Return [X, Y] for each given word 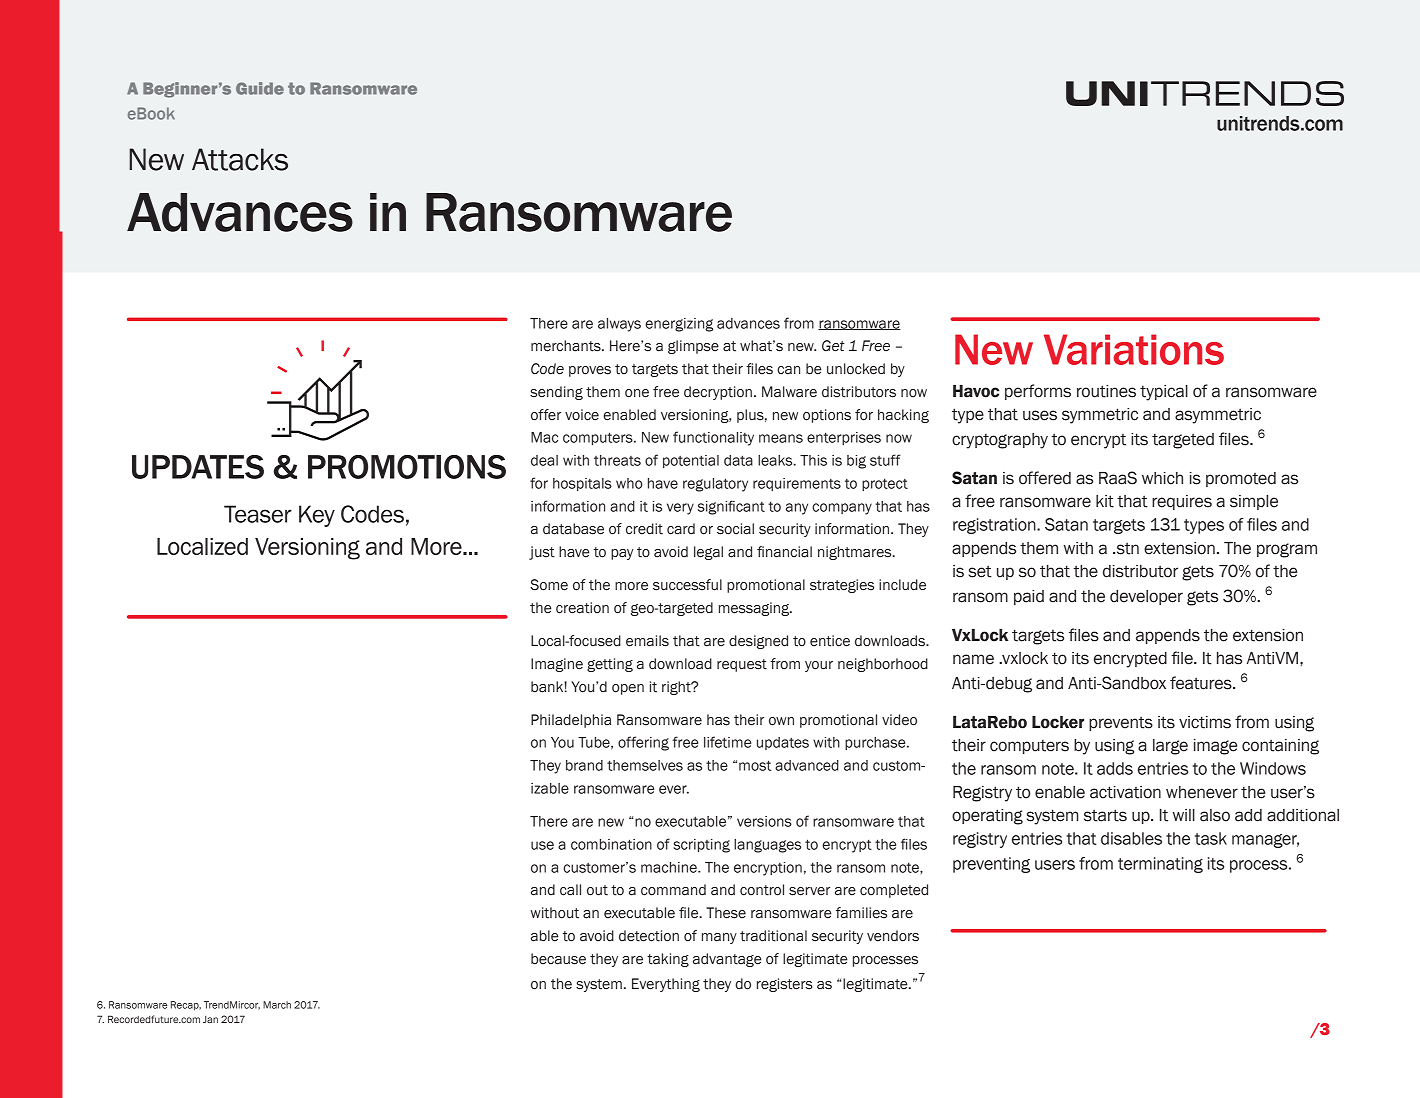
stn [1126, 548]
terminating [1160, 865]
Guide [260, 88]
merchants [567, 346]
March [277, 1005]
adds [1115, 768]
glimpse [693, 347]
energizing [679, 325]
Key [317, 516]
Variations [1134, 349]
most [755, 765]
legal [708, 553]
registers [785, 985]
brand [584, 765]
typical [1164, 393]
